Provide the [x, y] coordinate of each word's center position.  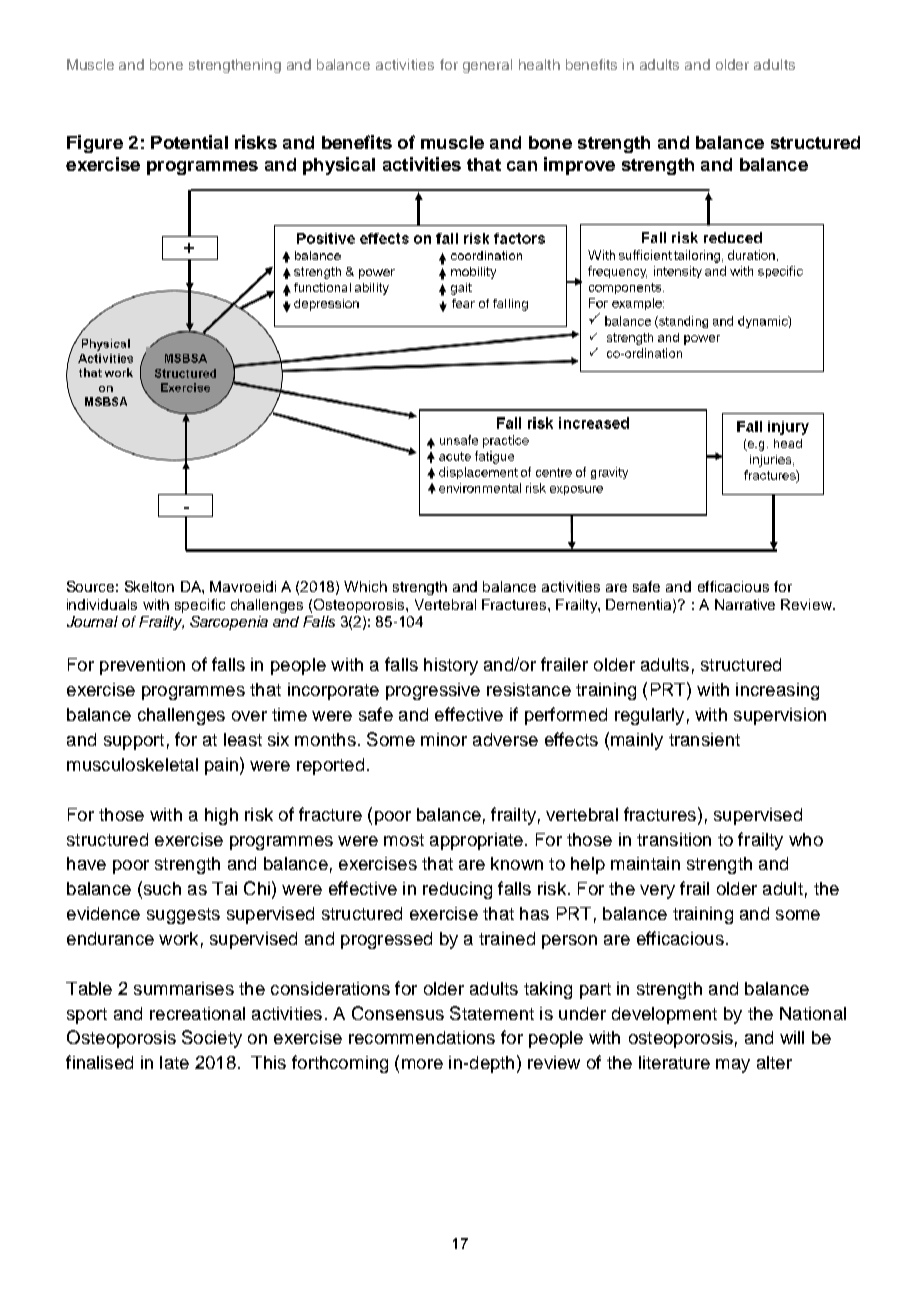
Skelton [149, 586]
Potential [189, 142]
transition [674, 839]
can [522, 166]
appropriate [476, 841]
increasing [777, 691]
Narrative [745, 604]
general [487, 66]
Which [365, 586]
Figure [95, 144]
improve [579, 166]
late [174, 1062]
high [221, 816]
